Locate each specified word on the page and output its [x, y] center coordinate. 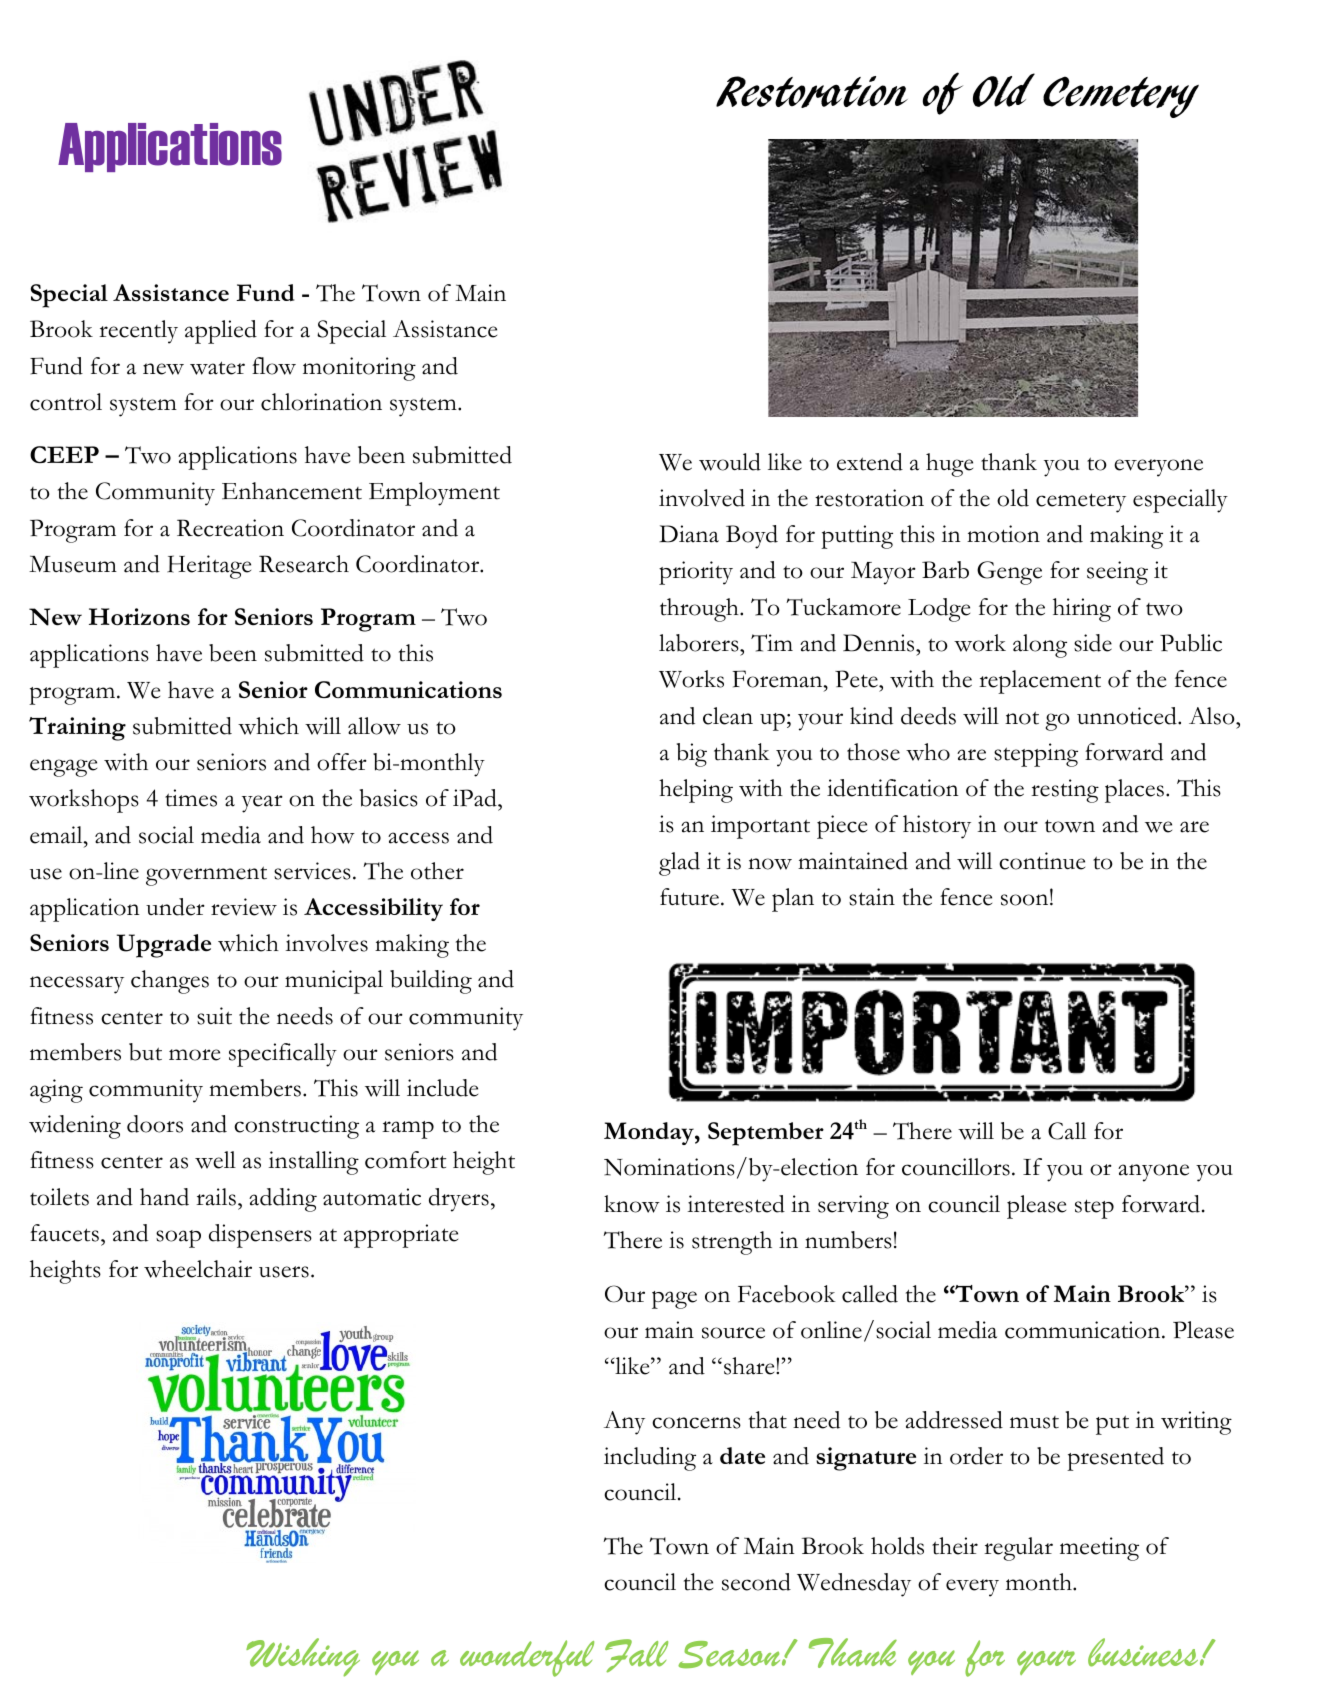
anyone [1153, 1173]
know [632, 1204]
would [730, 462]
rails [216, 1197]
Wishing [303, 1657]
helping [696, 791]
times [191, 798]
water [217, 368]
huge [949, 465]
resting [1065, 791]
